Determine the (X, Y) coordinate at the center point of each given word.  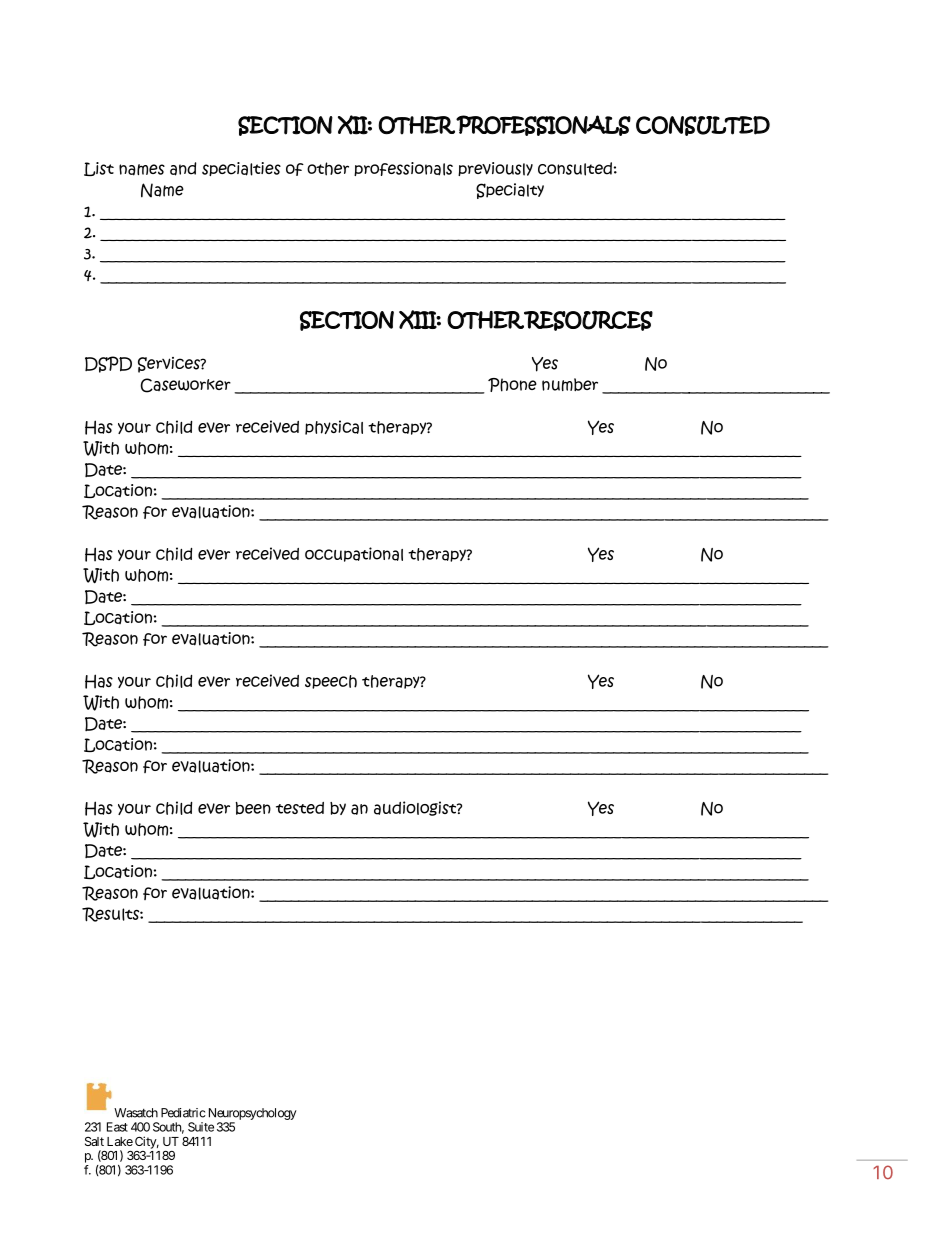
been (253, 808)
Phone (512, 385)
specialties (241, 169)
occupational (354, 554)
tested (300, 808)
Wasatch (136, 1113)
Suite (201, 1127)
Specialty (510, 191)
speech (331, 682)
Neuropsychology (253, 1114)
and (183, 169)
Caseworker (186, 385)
